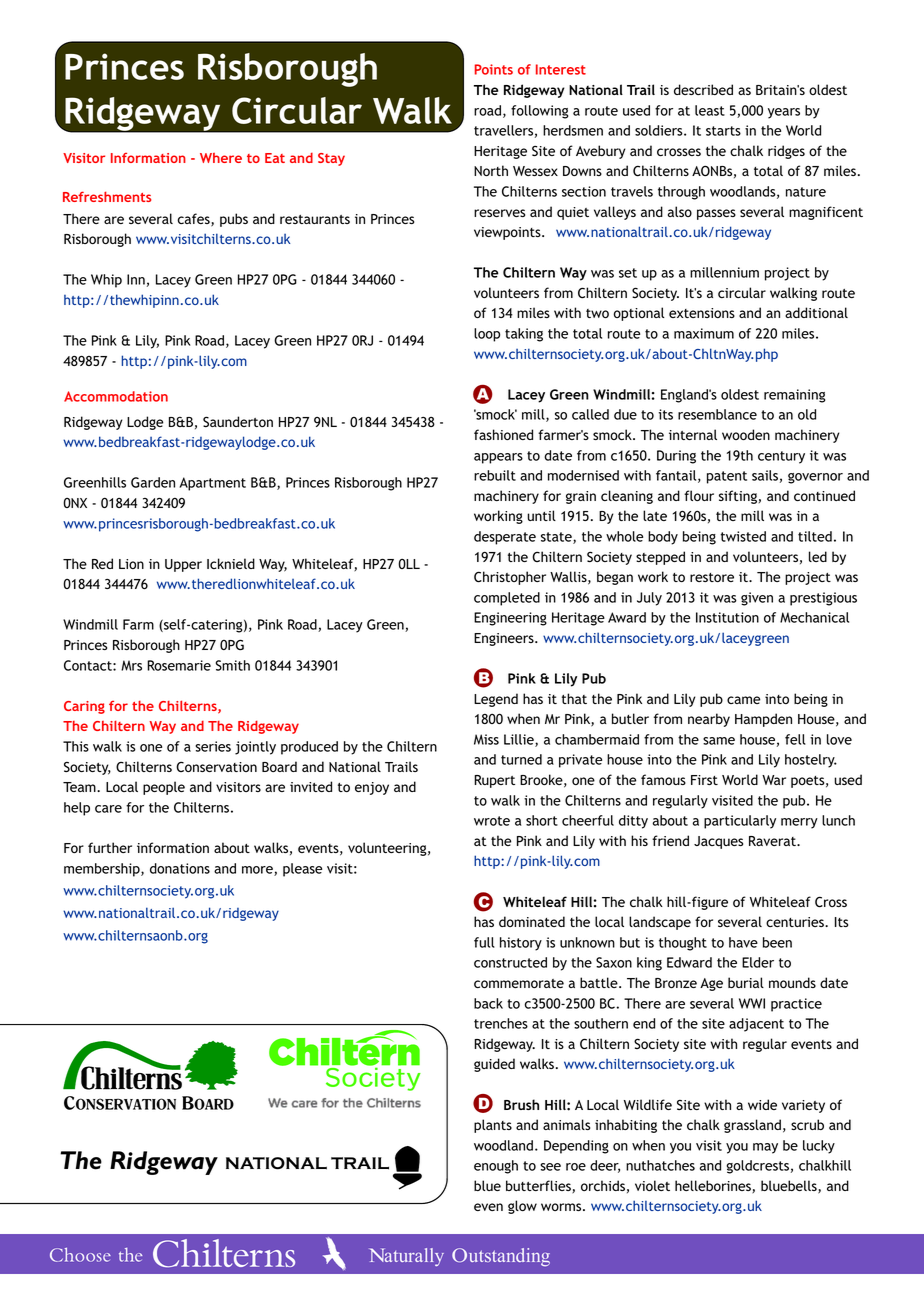  I want to click on particularly, so click(740, 822).
